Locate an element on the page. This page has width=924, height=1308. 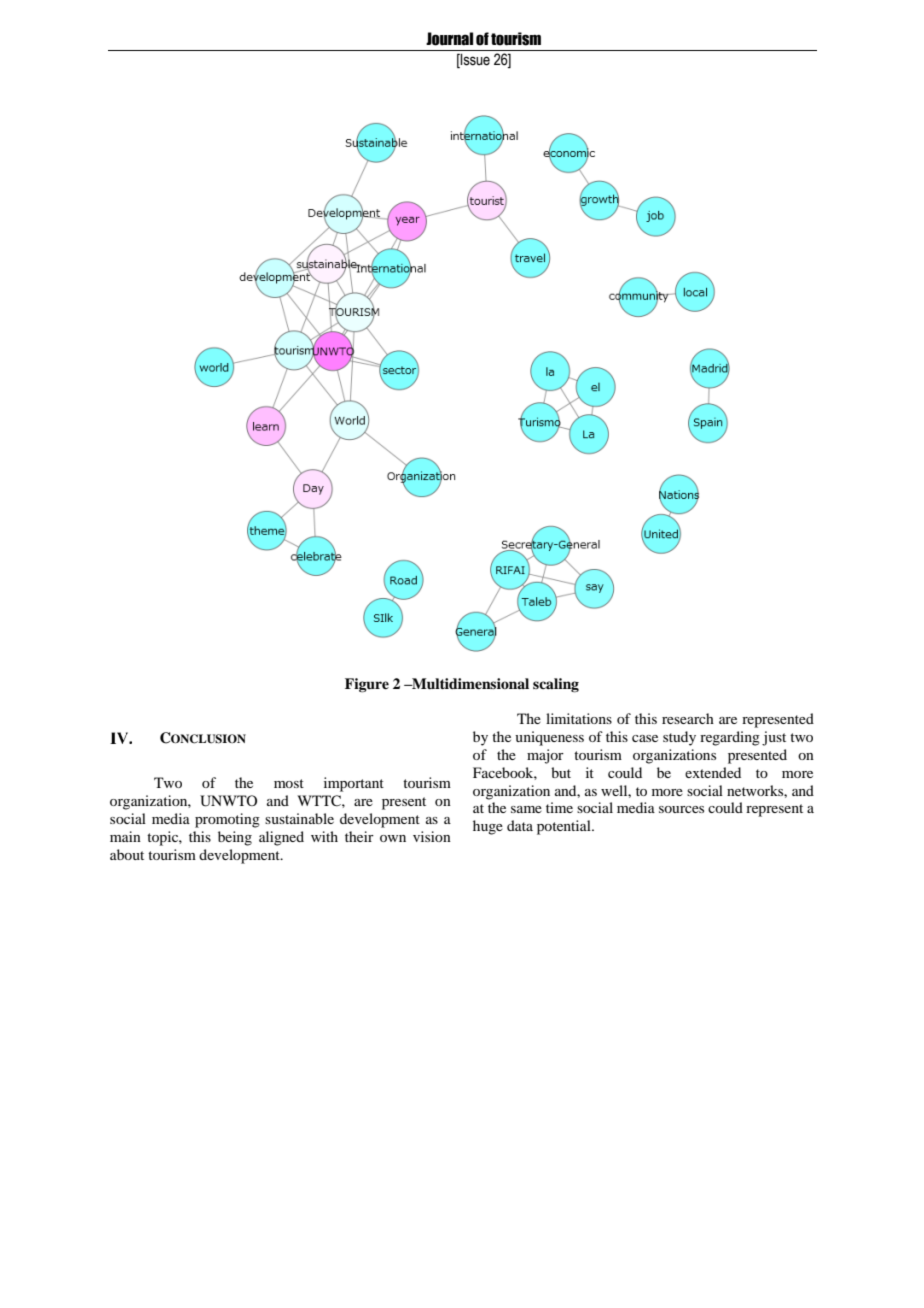
Journal is located at coordinates (449, 39).
